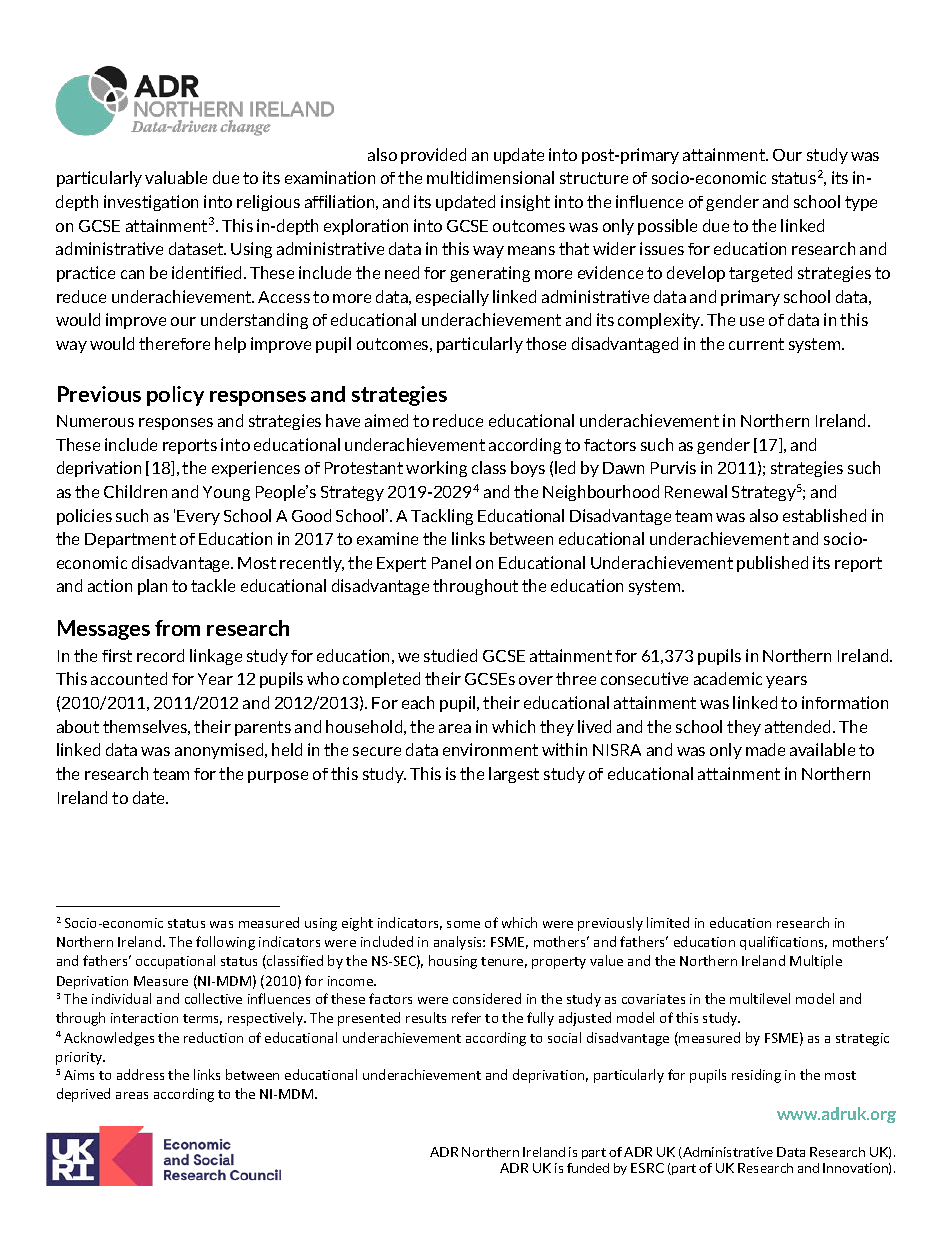 Image resolution: width=952 pixels, height=1233 pixels. What do you see at coordinates (450, 655) in the screenshot?
I see `studied` at bounding box center [450, 655].
